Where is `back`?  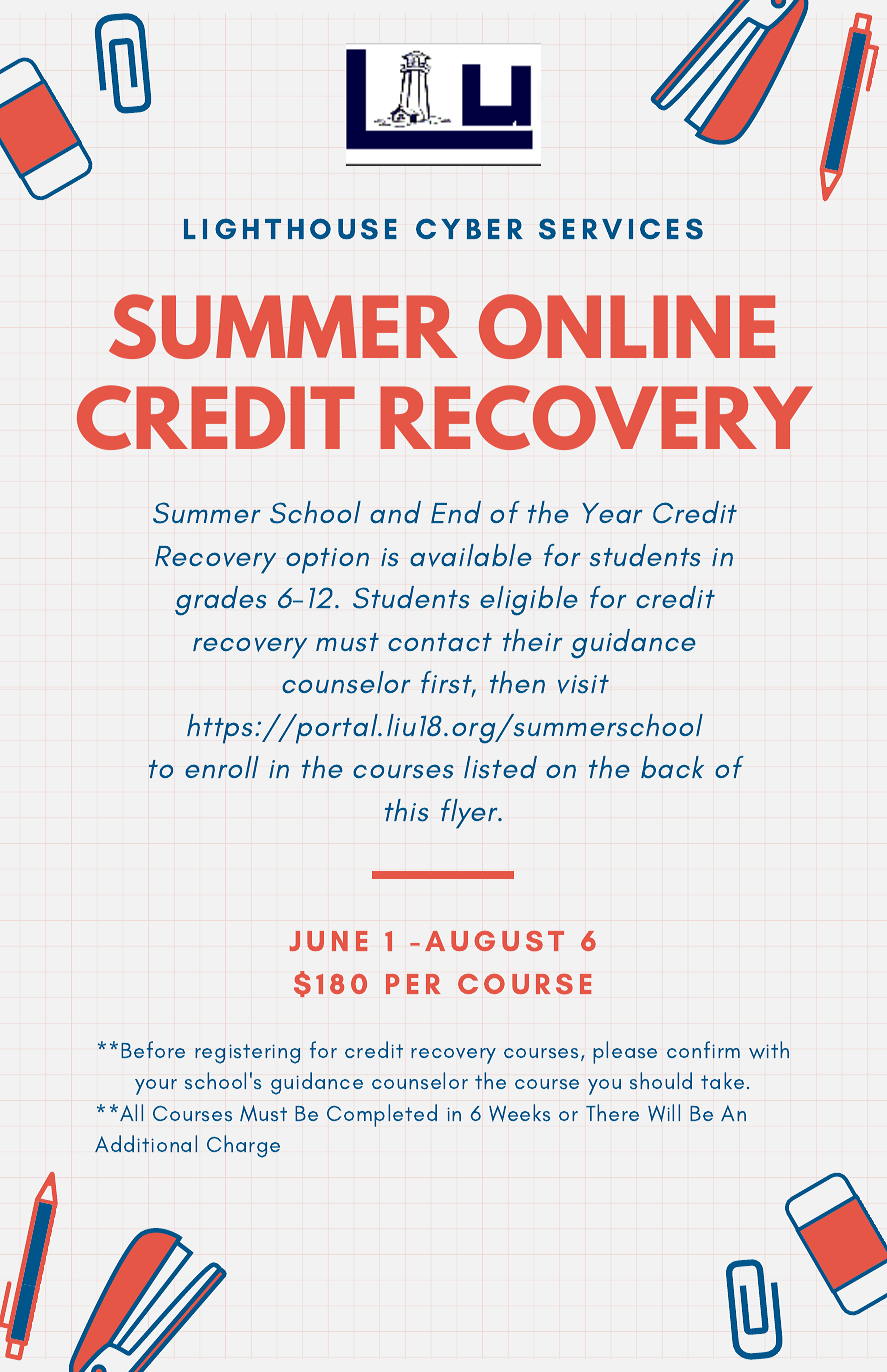 back is located at coordinates (672, 767).
